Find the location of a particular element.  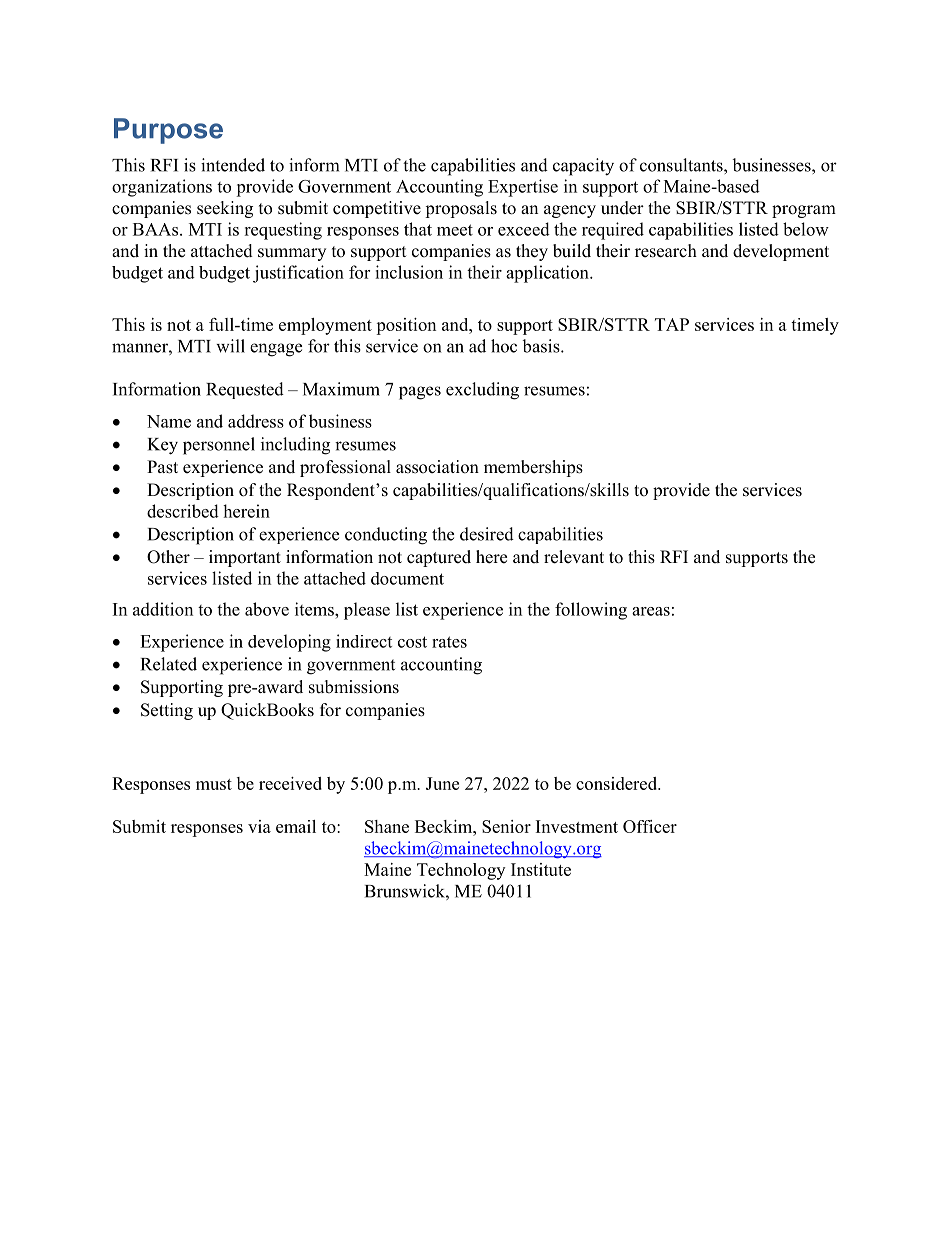

Officer is located at coordinates (650, 826).
